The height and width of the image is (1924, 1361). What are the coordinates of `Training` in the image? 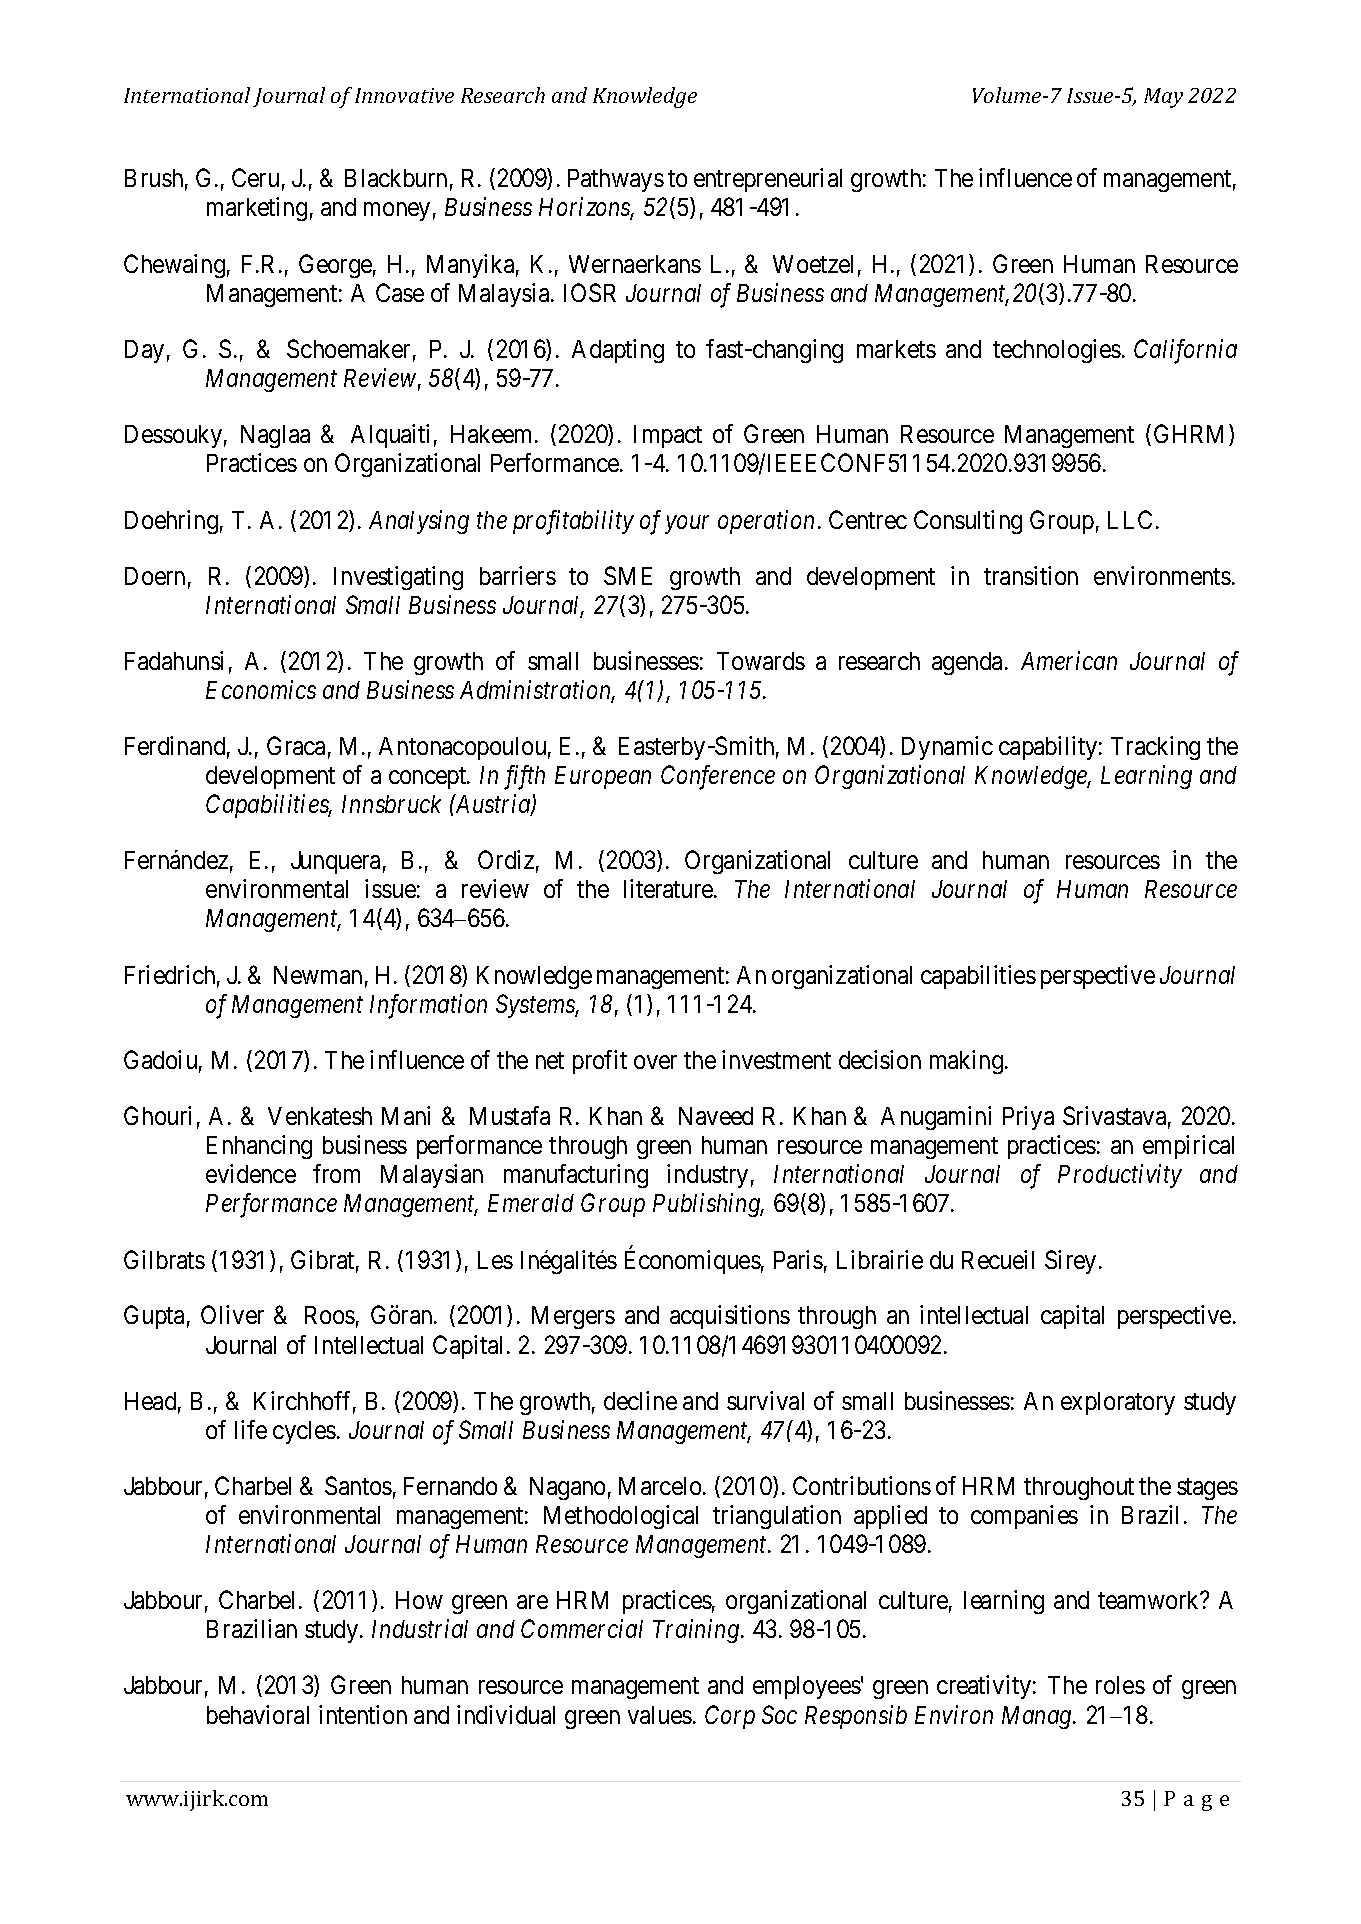 It's located at (697, 1631).
